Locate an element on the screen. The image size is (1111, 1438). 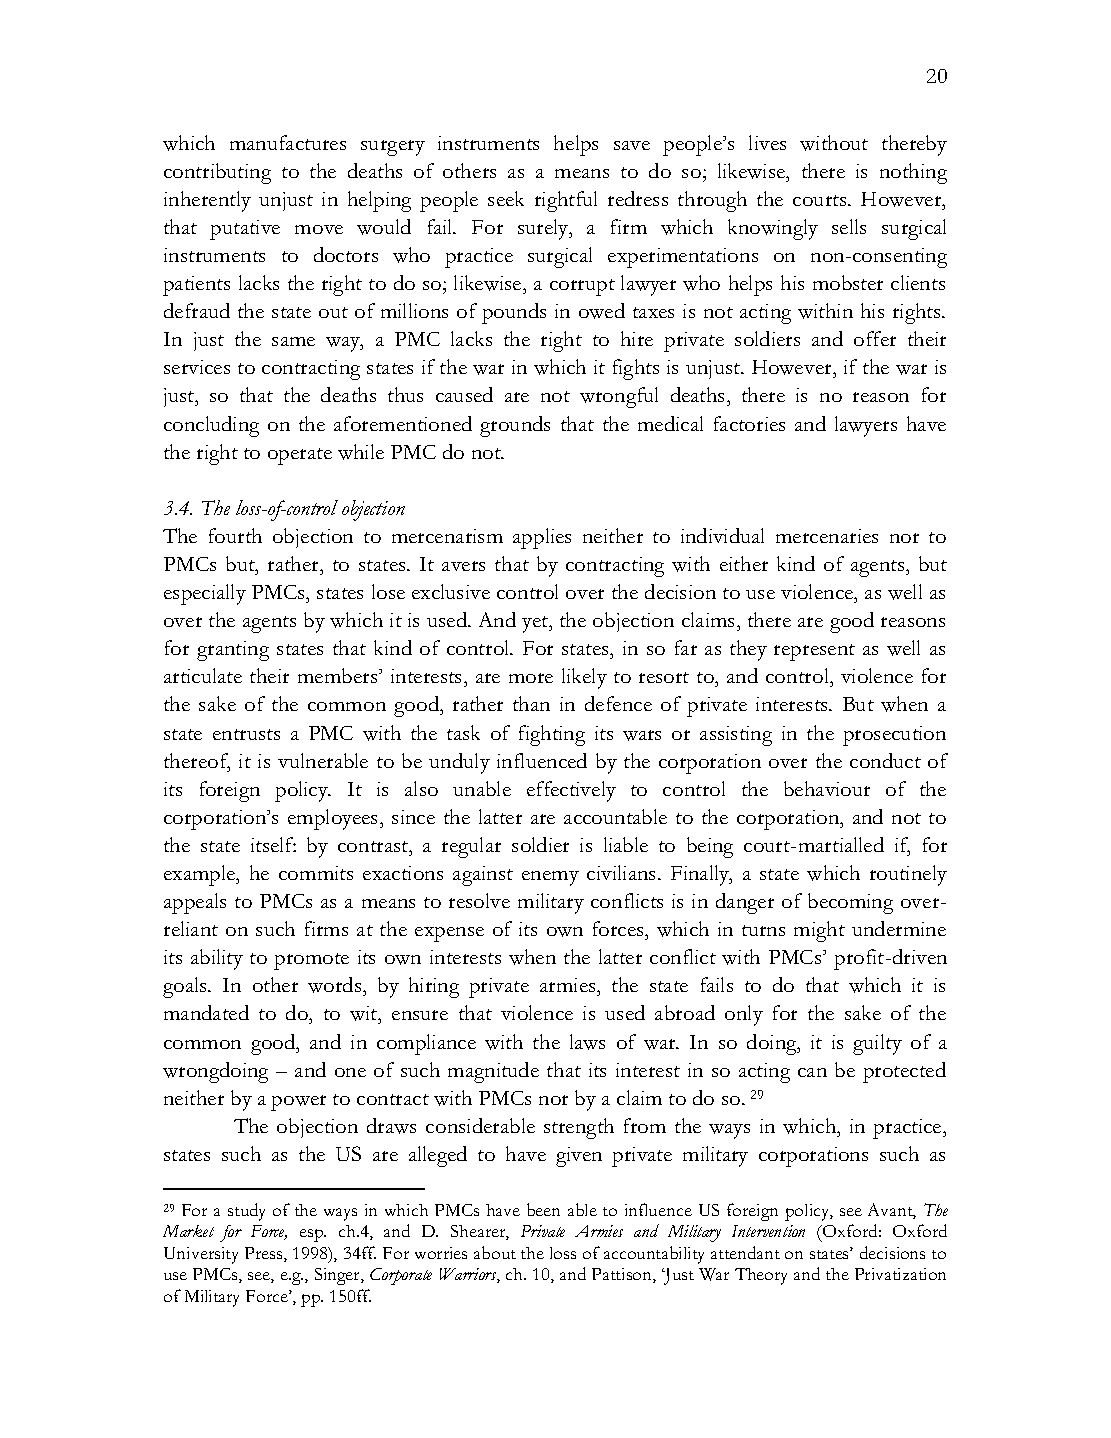
entrusts is located at coordinates (246, 734).
